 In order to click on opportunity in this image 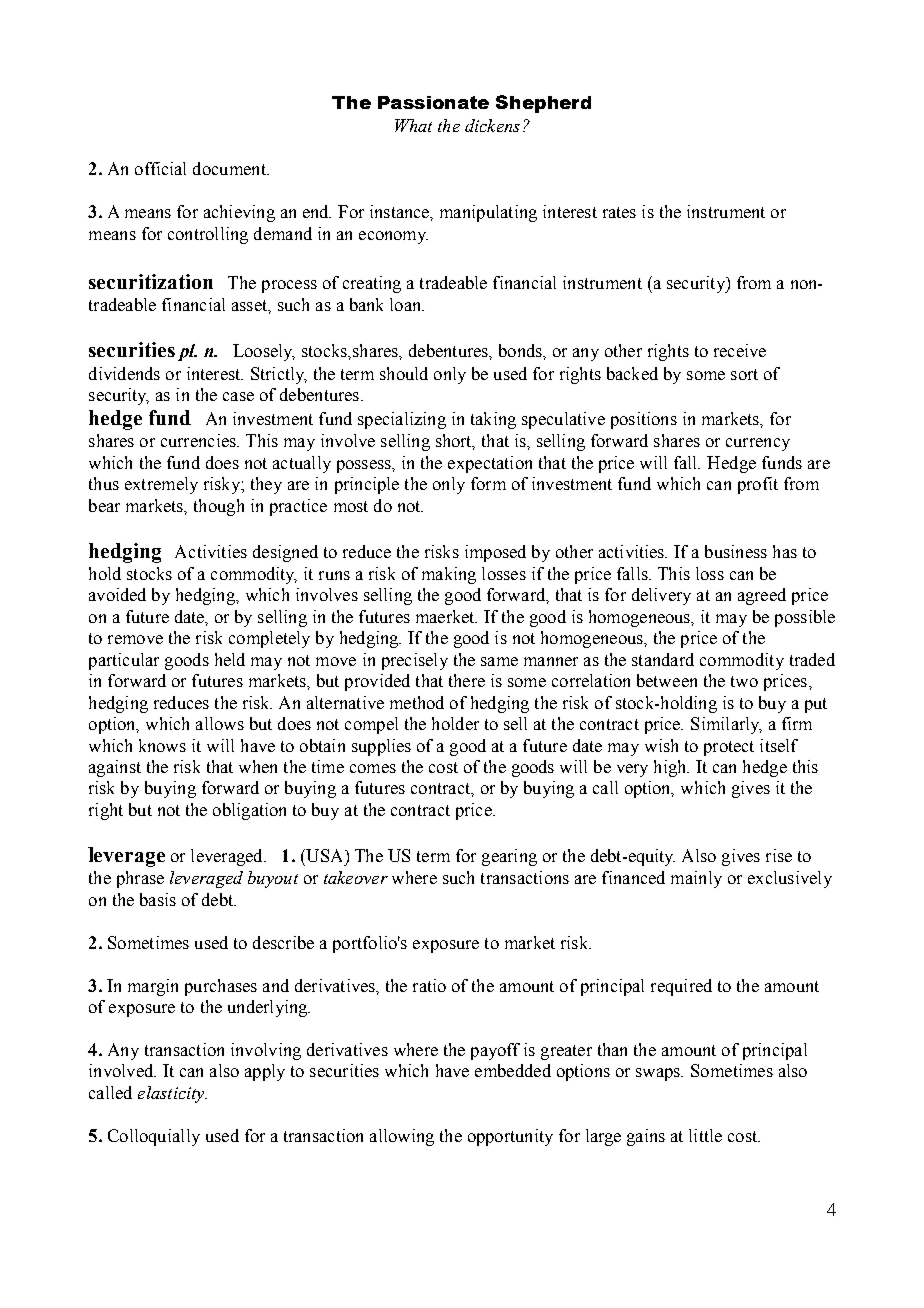, I will do `click(510, 1137)`.
